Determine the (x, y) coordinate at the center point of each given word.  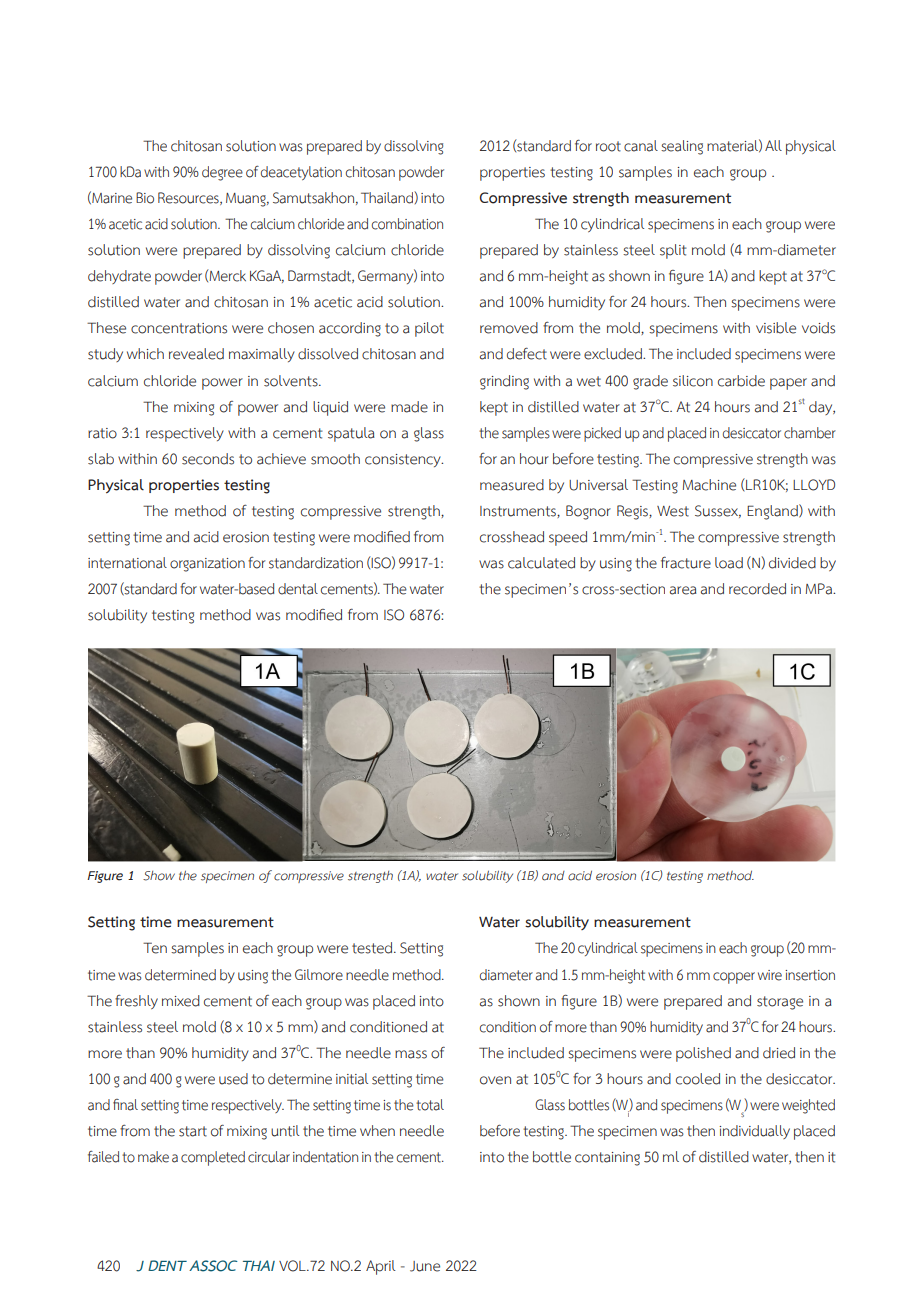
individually (754, 1132)
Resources (189, 198)
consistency (404, 460)
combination (407, 224)
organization (207, 565)
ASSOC (213, 1266)
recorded (757, 589)
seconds (208, 459)
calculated (541, 563)
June (425, 1266)
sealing (682, 147)
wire (770, 975)
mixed (181, 1001)
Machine (709, 485)
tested (373, 948)
